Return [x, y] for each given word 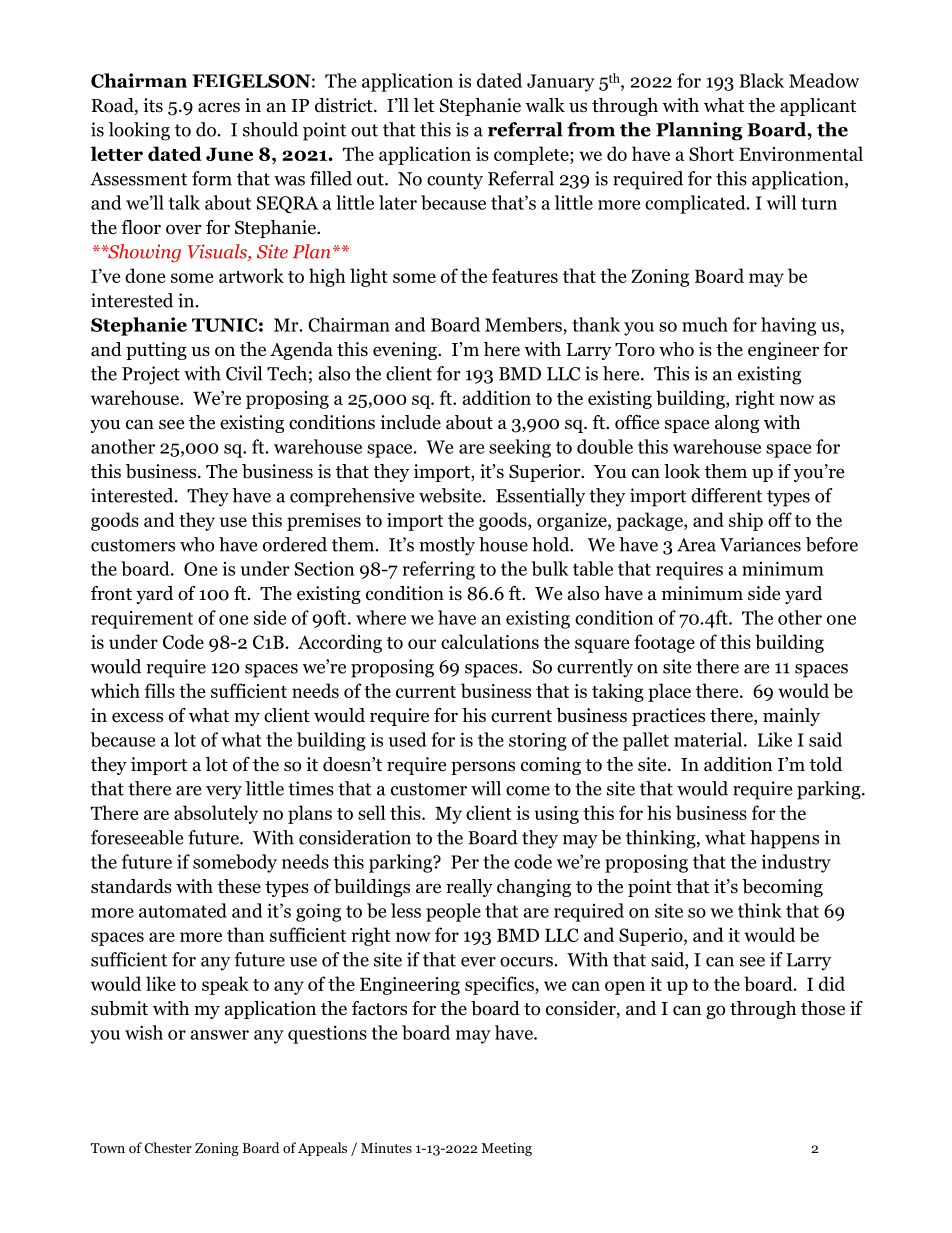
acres [219, 107]
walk [545, 105]
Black [761, 80]
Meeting [506, 1149]
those [823, 1008]
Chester [168, 1147]
